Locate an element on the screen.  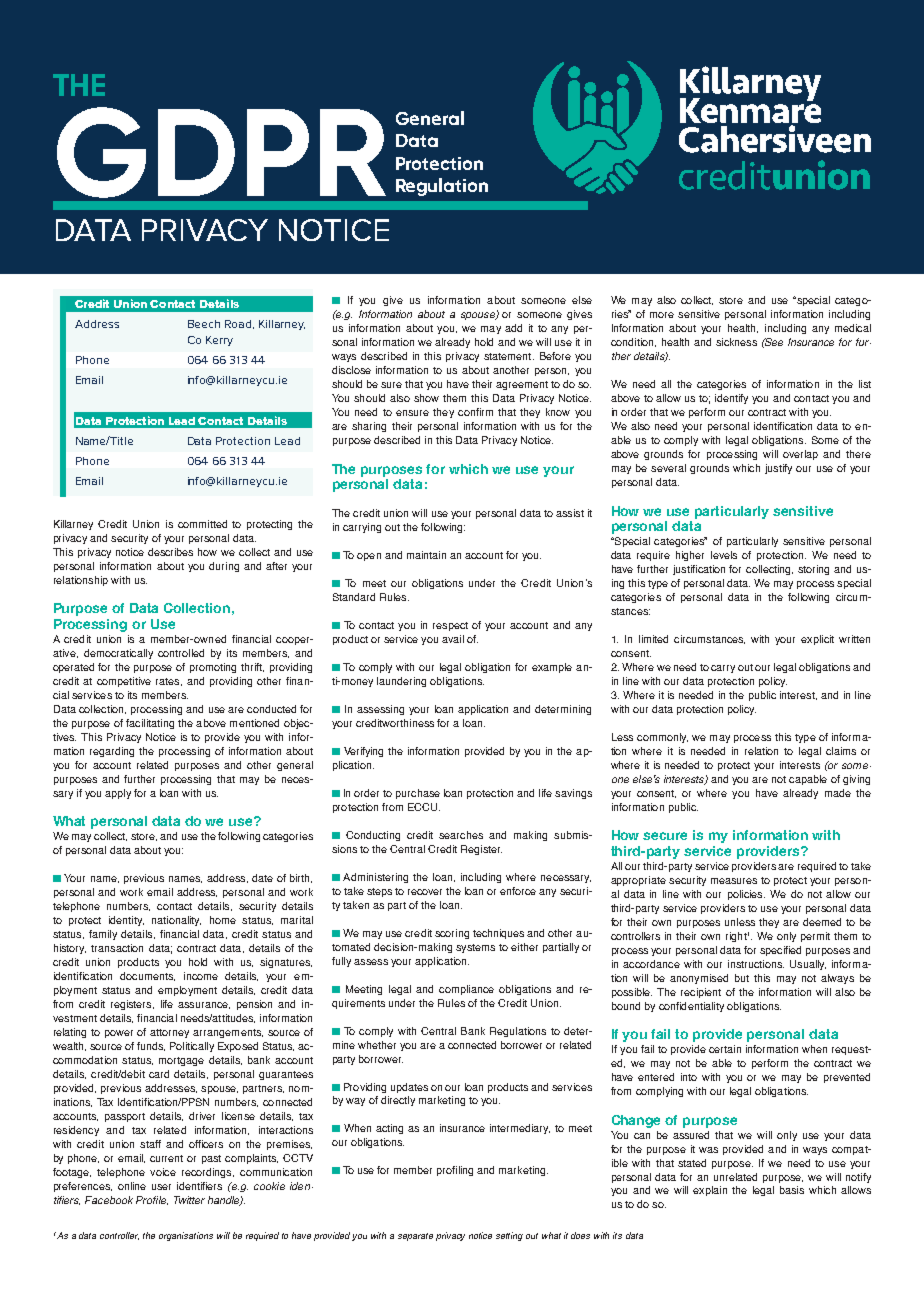
profiling is located at coordinates (455, 1171).
